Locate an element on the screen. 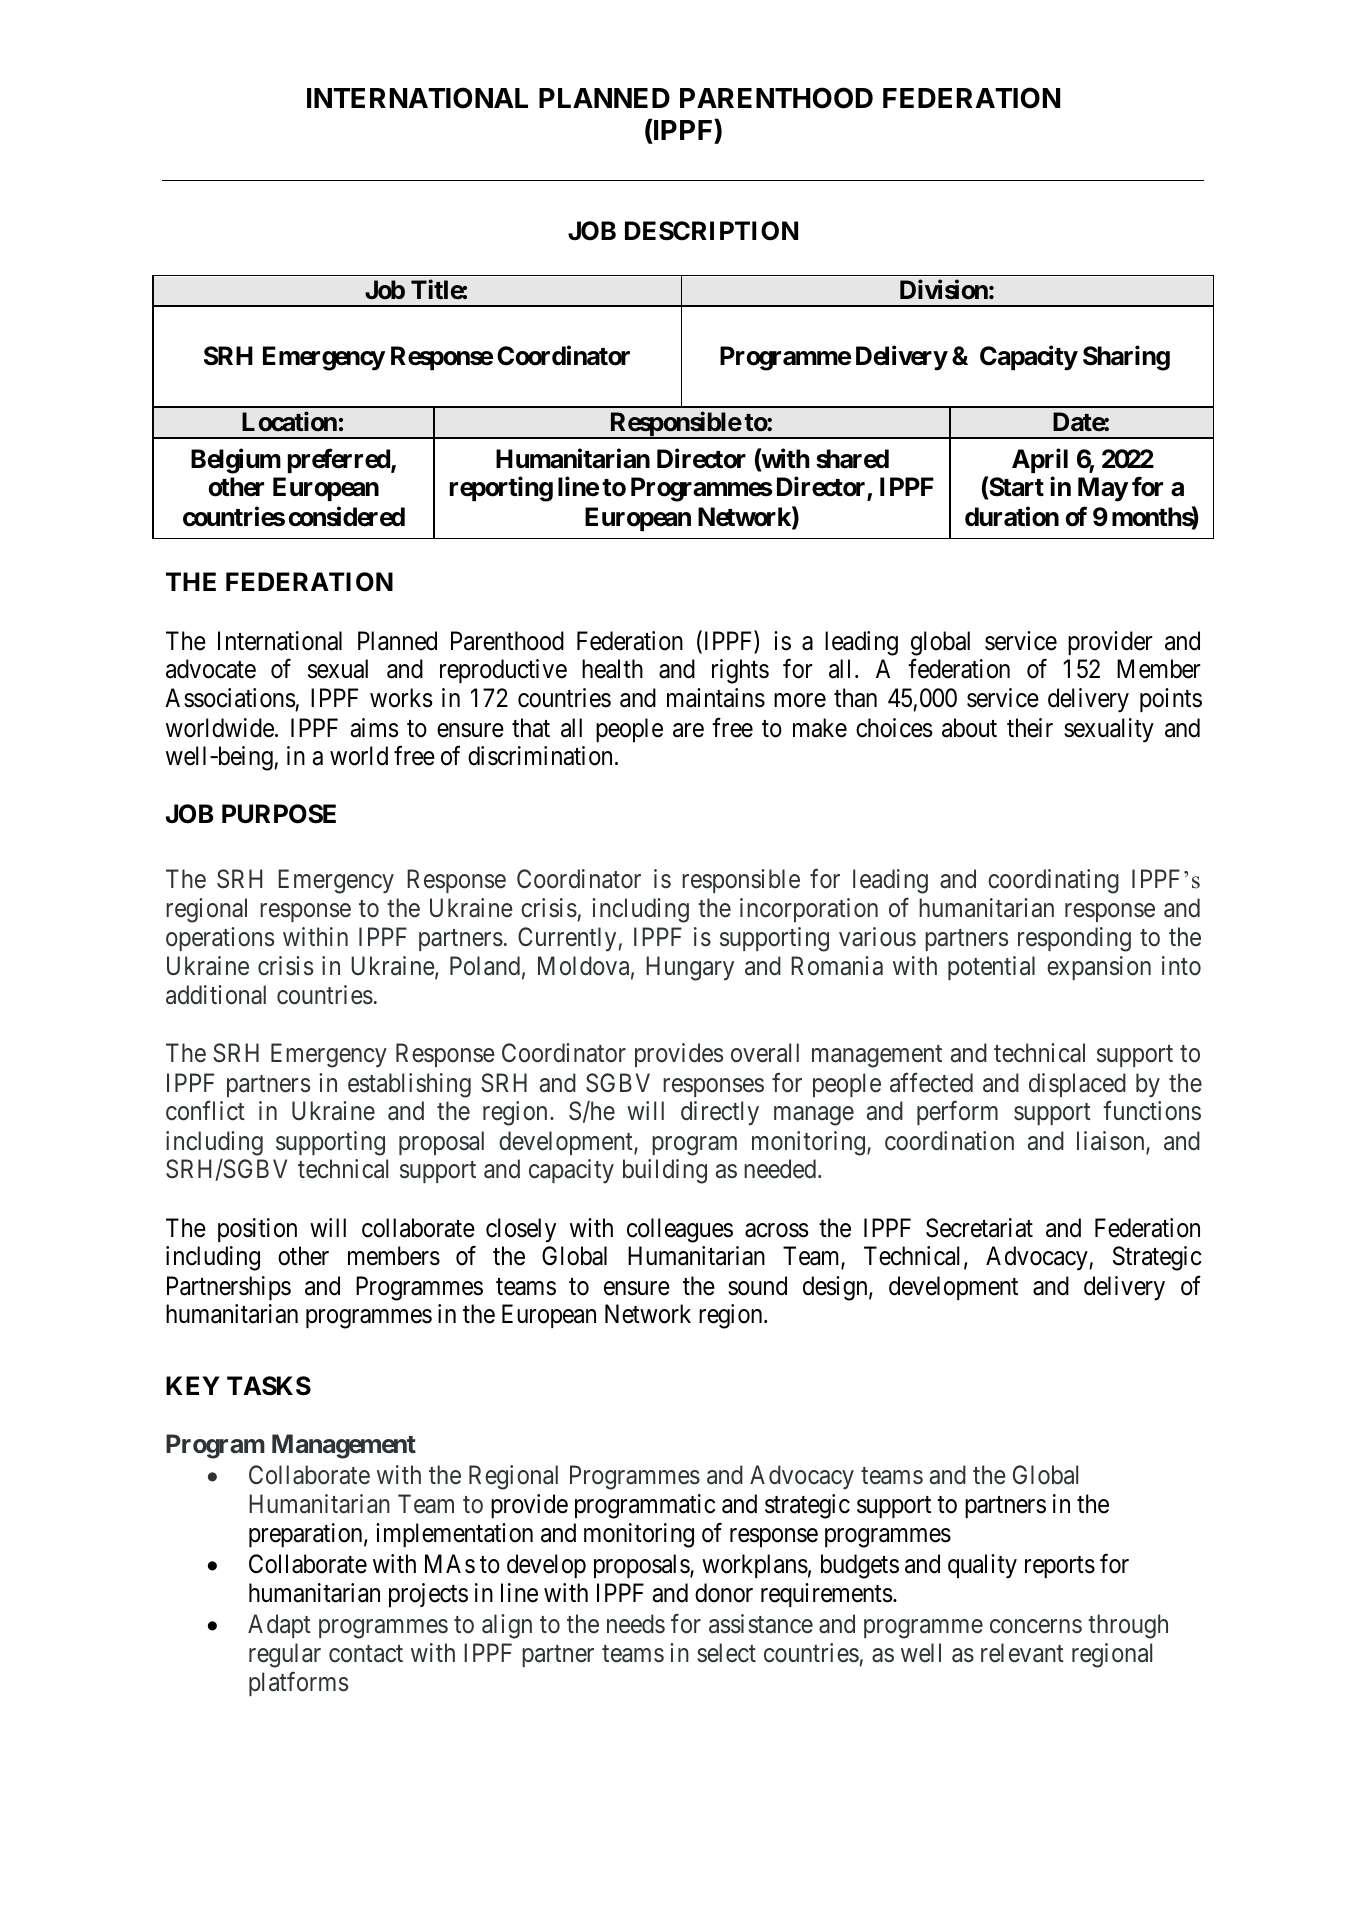  regular is located at coordinates (285, 1655).
